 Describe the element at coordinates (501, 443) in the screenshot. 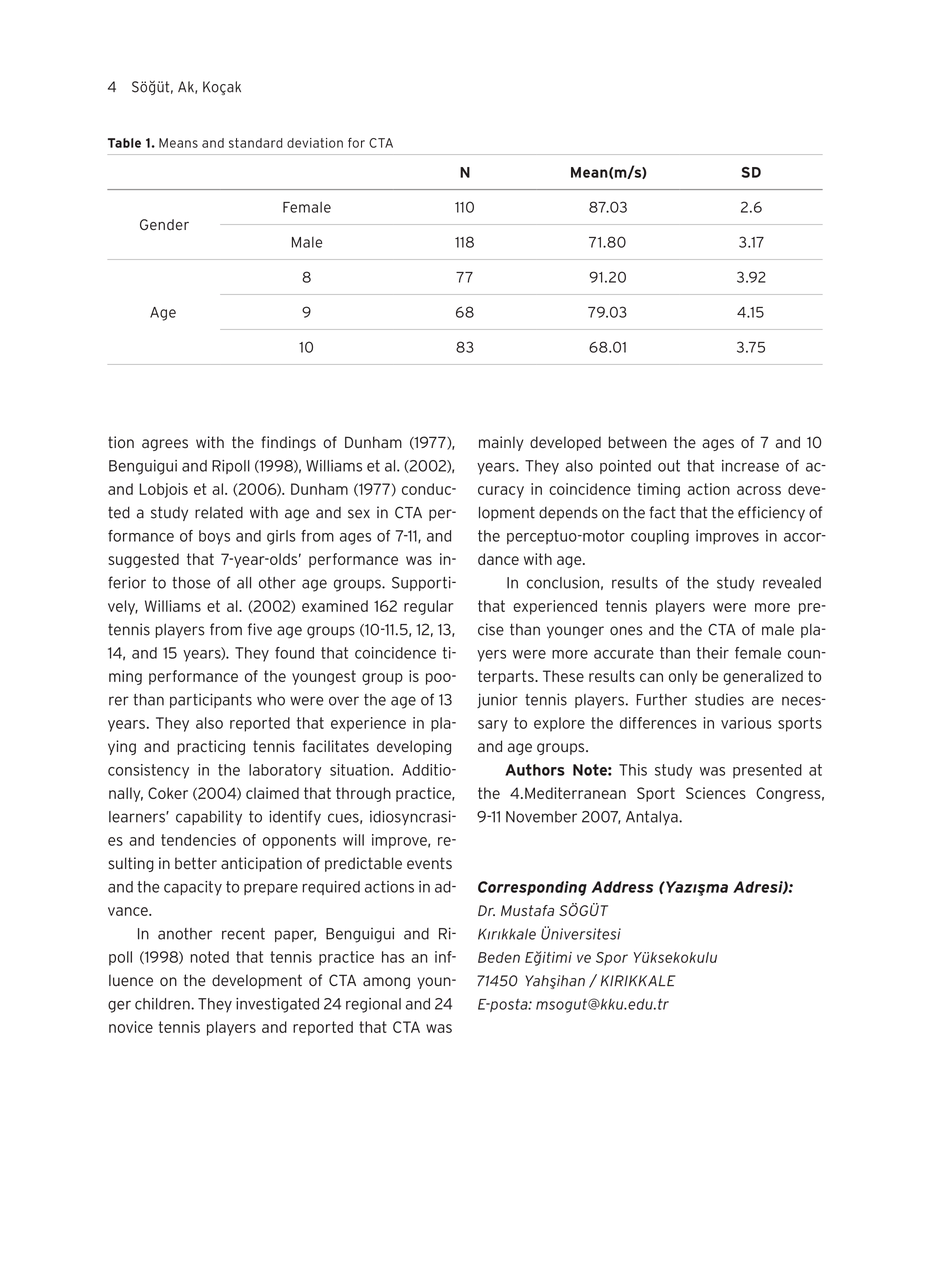

I see `mainly` at that location.
